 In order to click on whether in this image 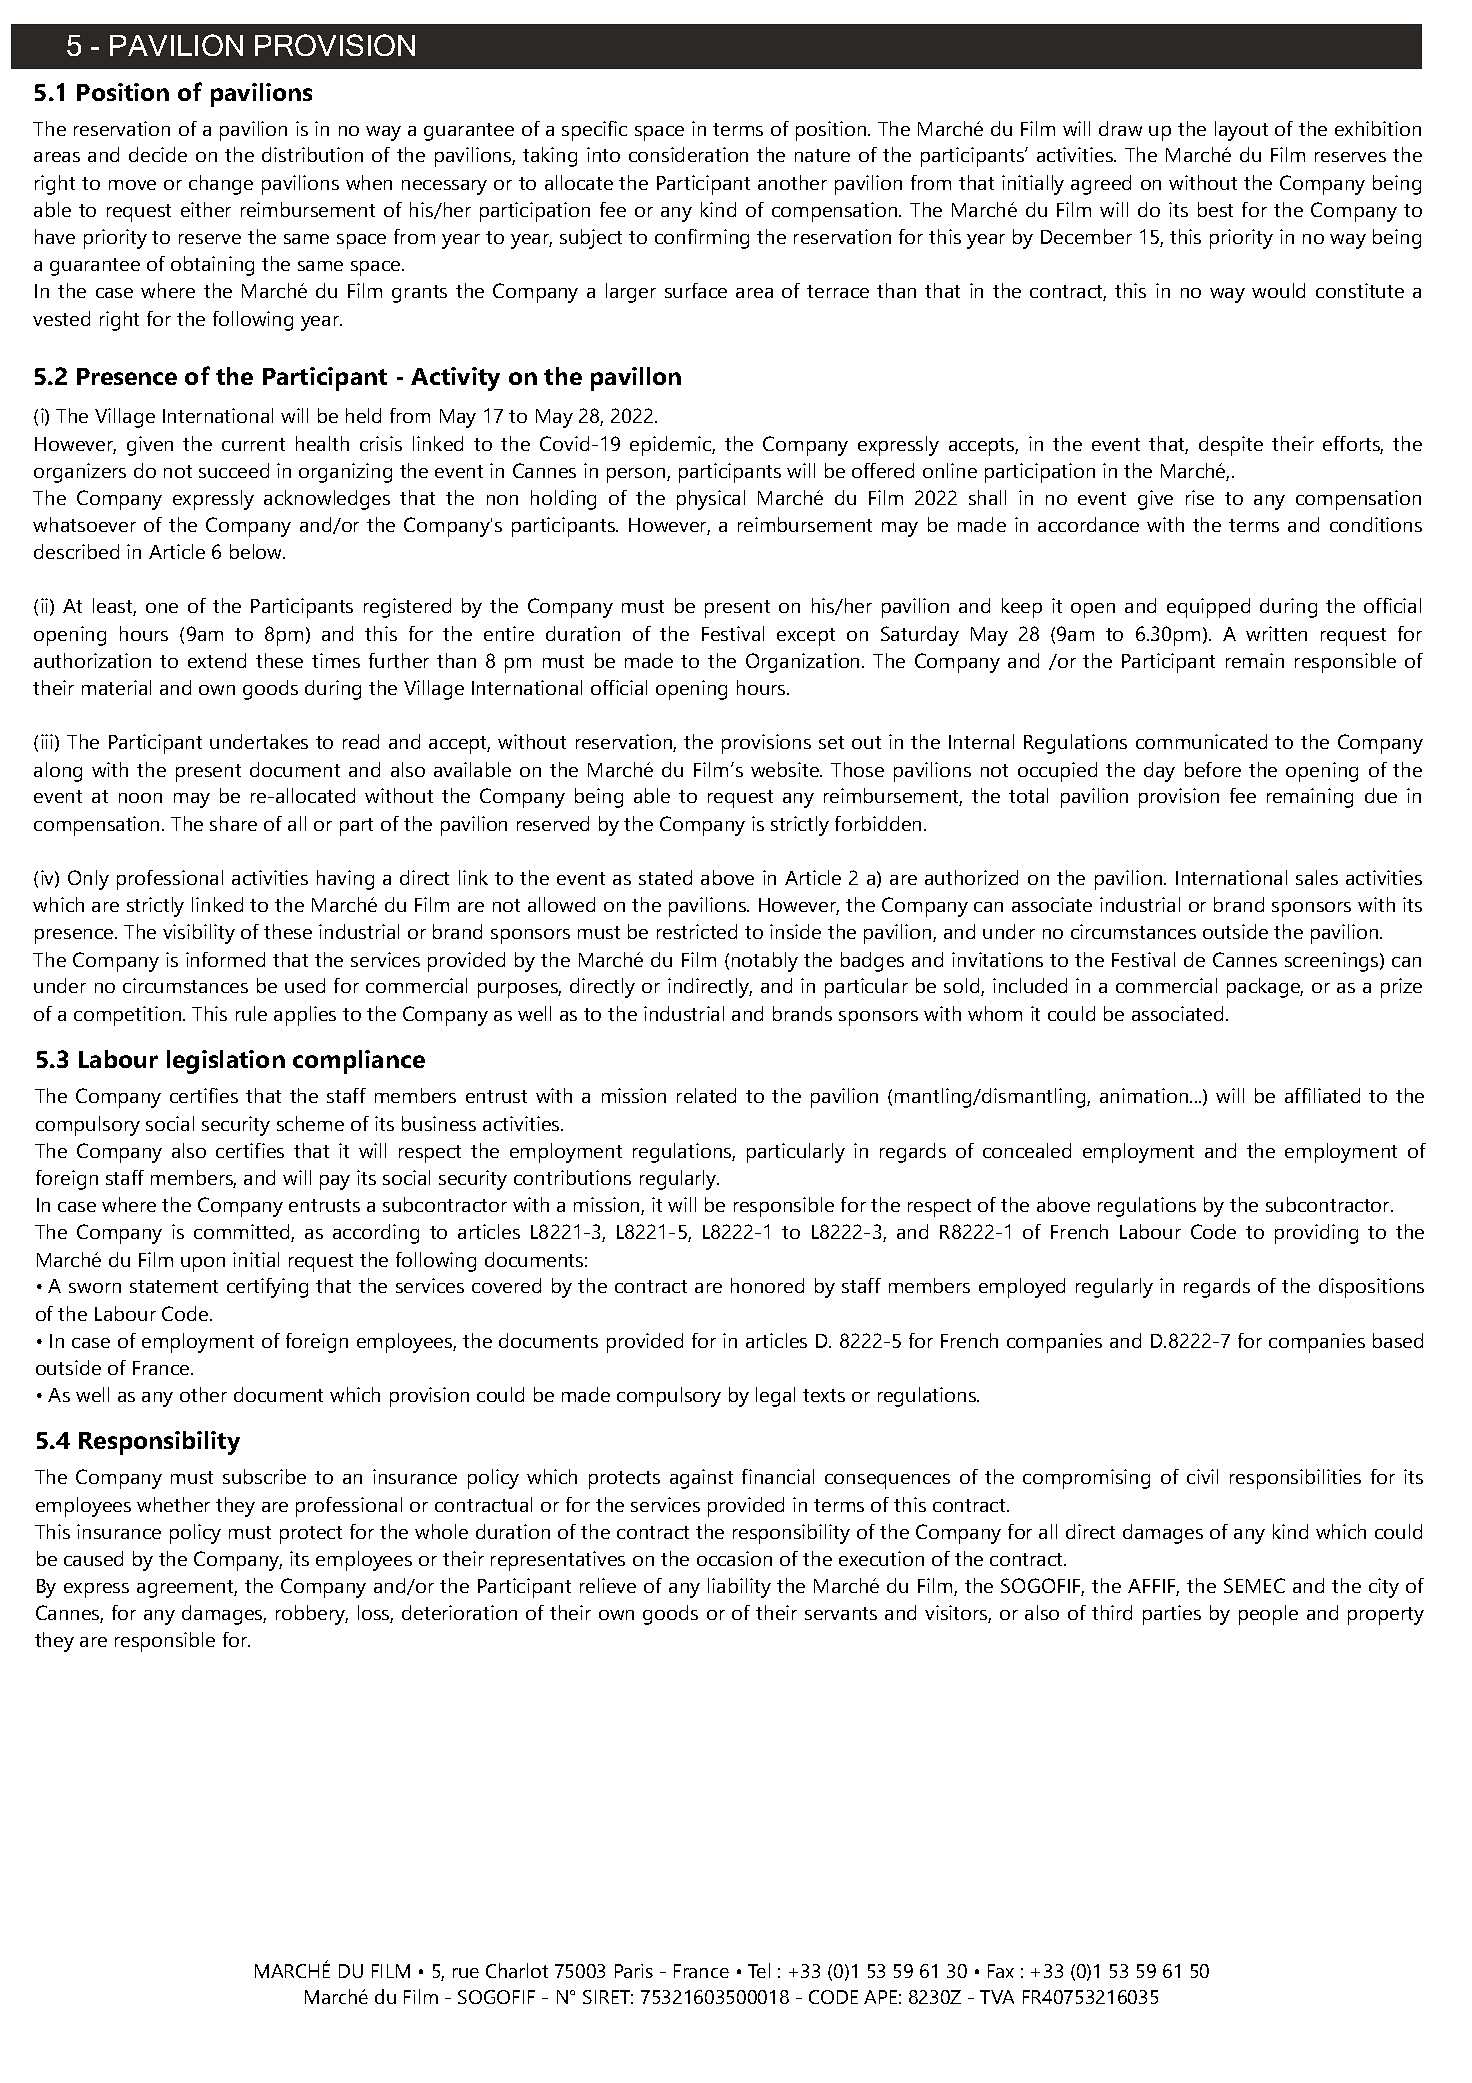, I will do `click(173, 1504)`.
